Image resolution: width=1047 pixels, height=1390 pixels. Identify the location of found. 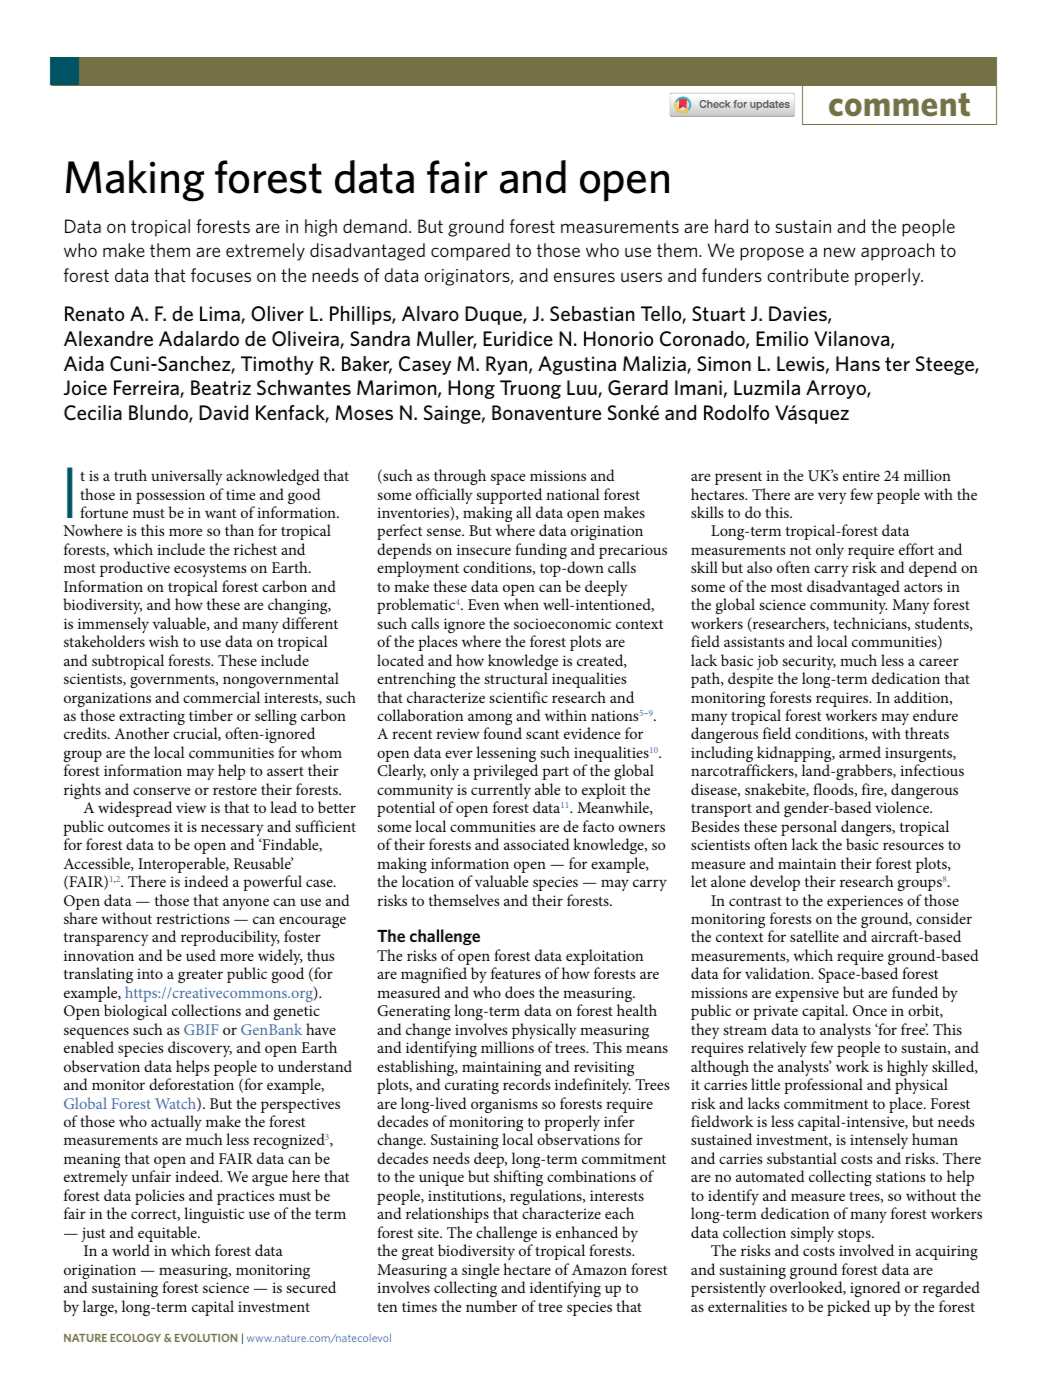
(502, 733).
